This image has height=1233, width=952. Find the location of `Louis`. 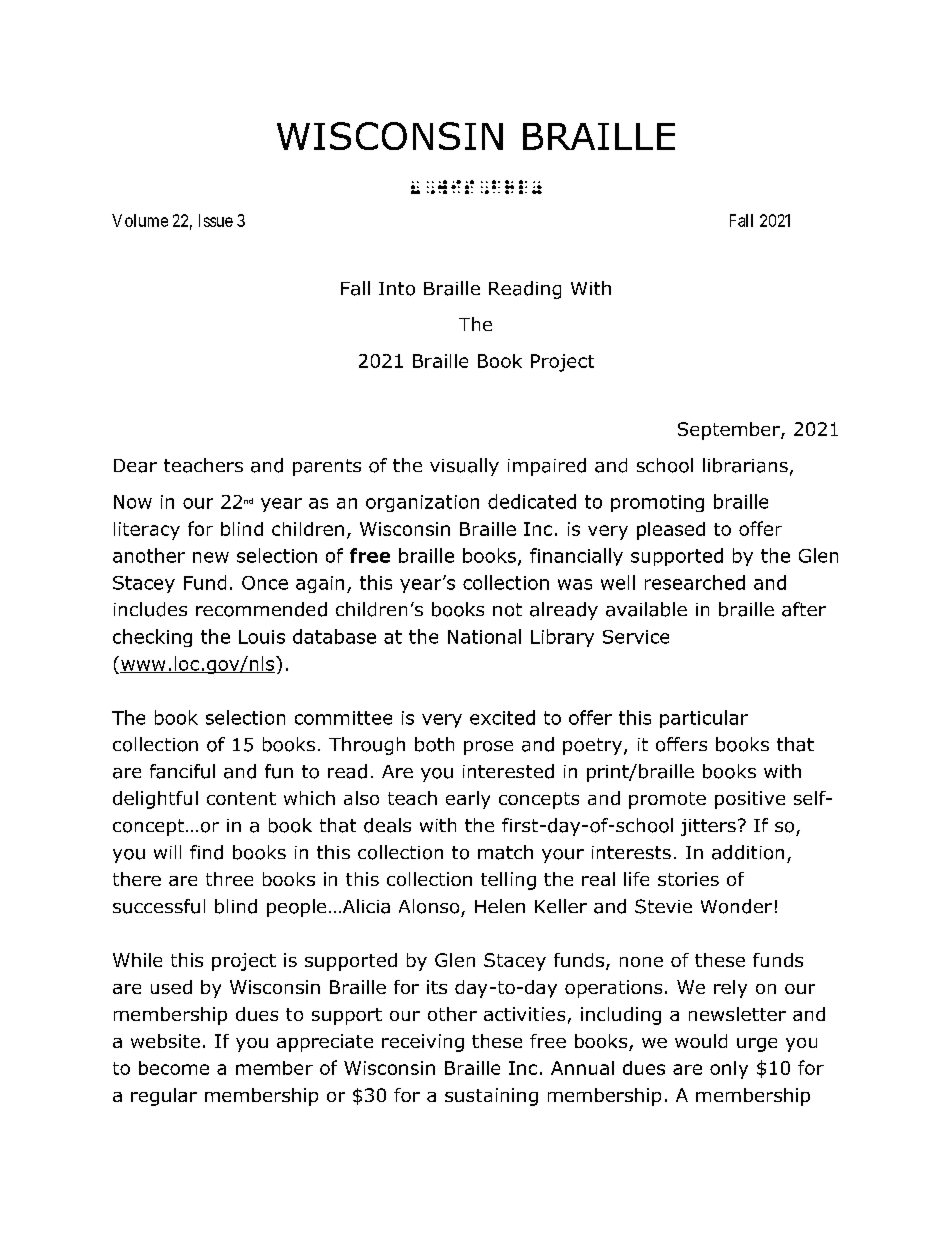

Louis is located at coordinates (262, 637).
